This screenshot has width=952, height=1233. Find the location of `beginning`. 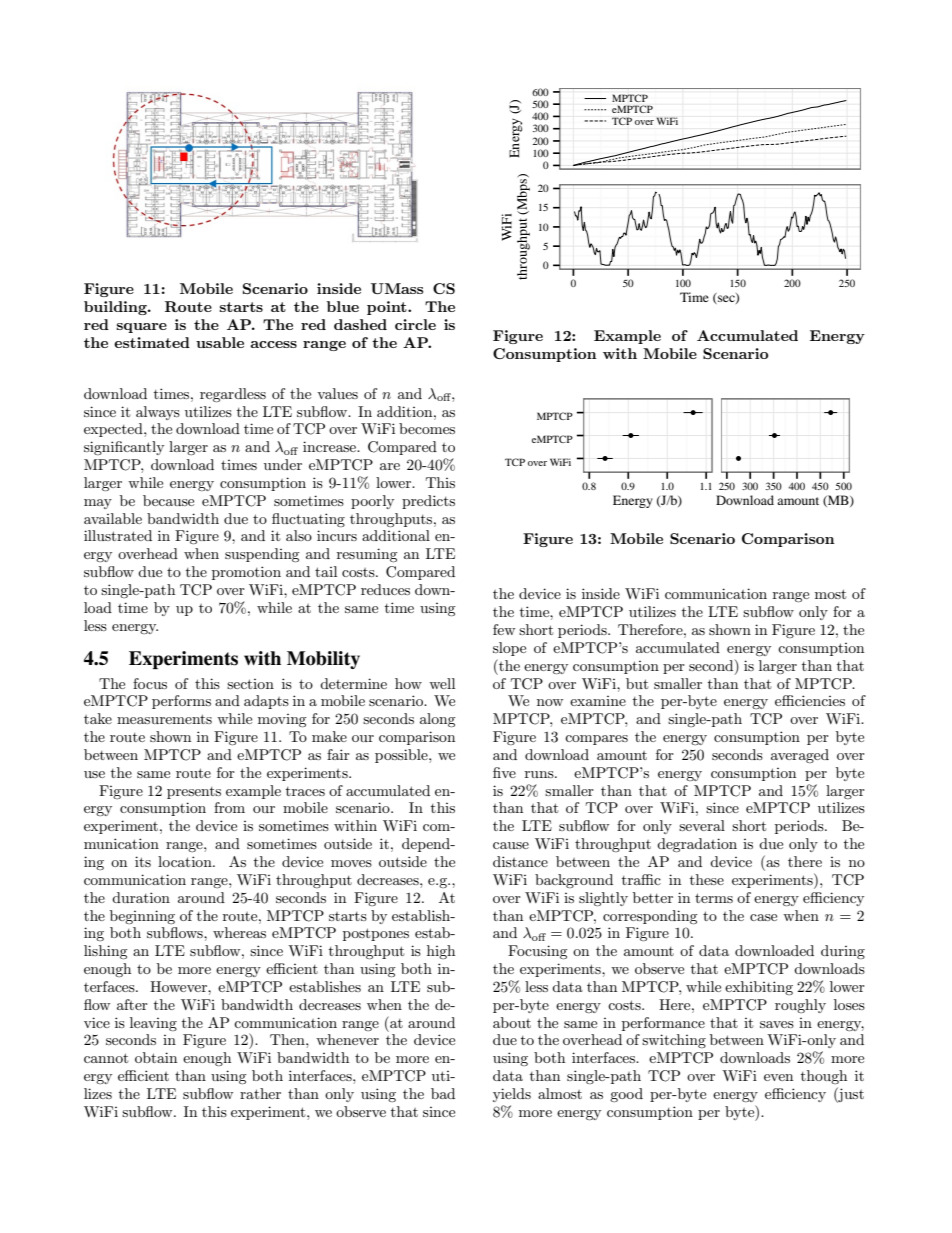

beginning is located at coordinates (142, 917).
